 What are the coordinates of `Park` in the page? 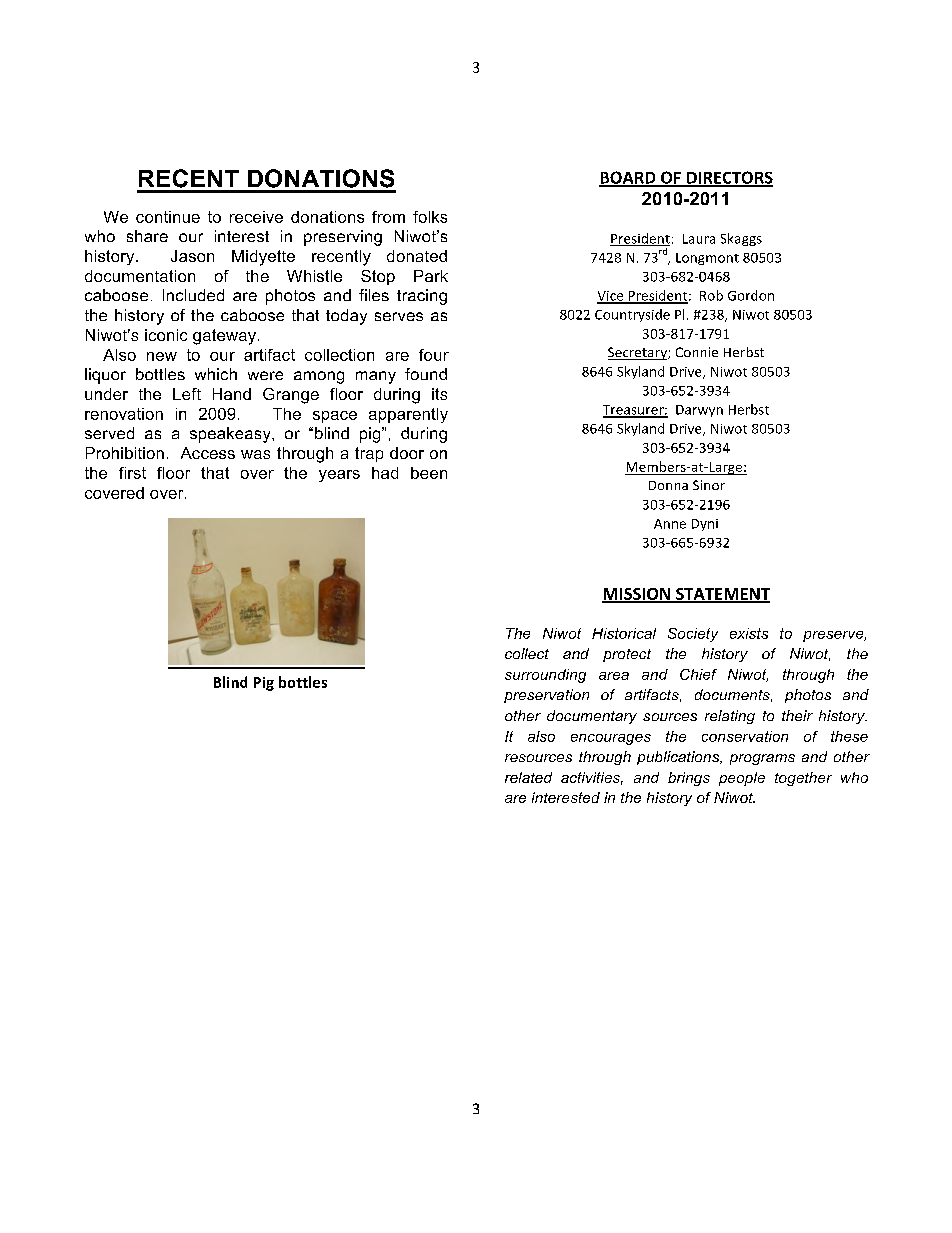 It's located at (431, 276).
